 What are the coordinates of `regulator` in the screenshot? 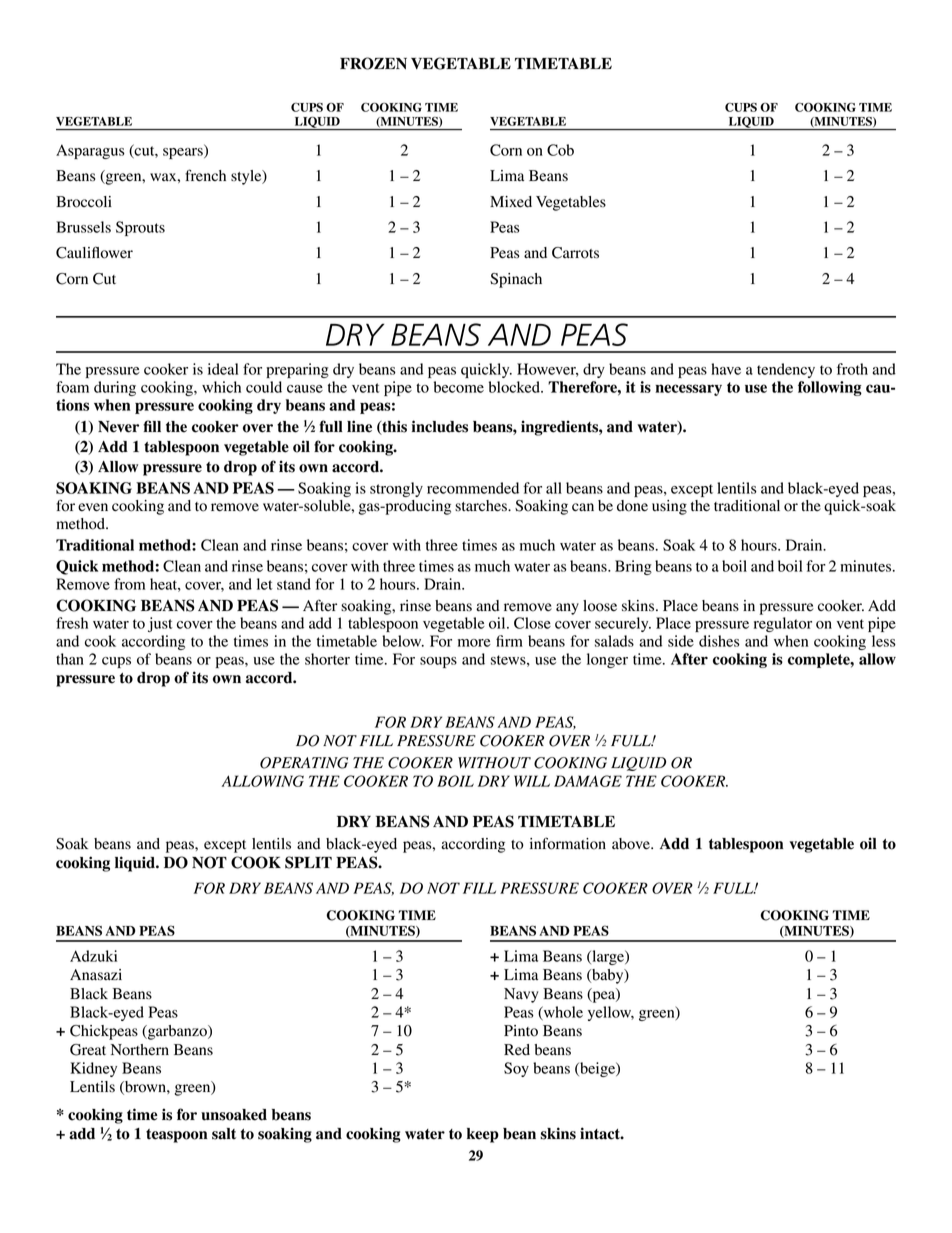 It's located at (783, 624).
